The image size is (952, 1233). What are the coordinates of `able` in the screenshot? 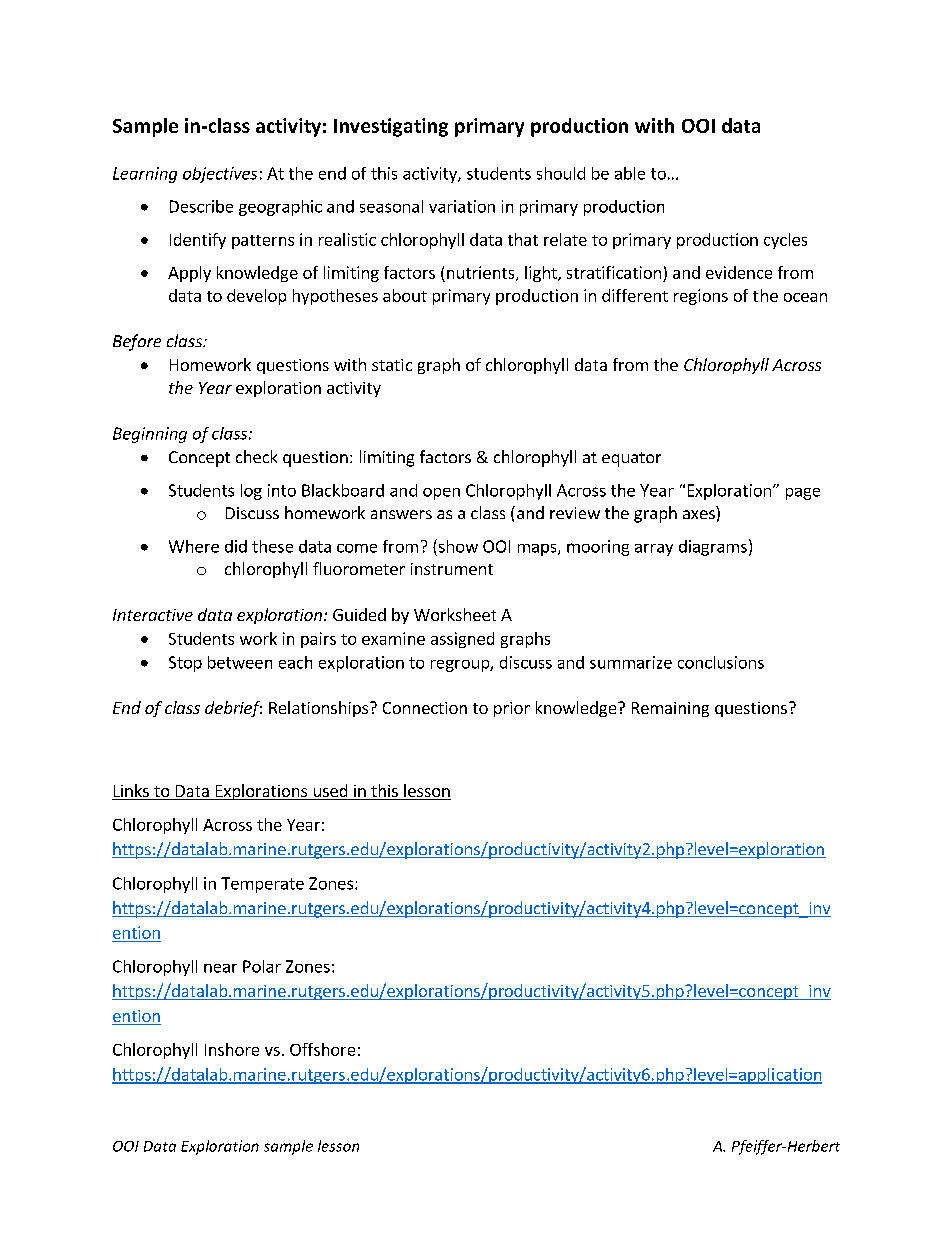 It's located at (630, 173).
